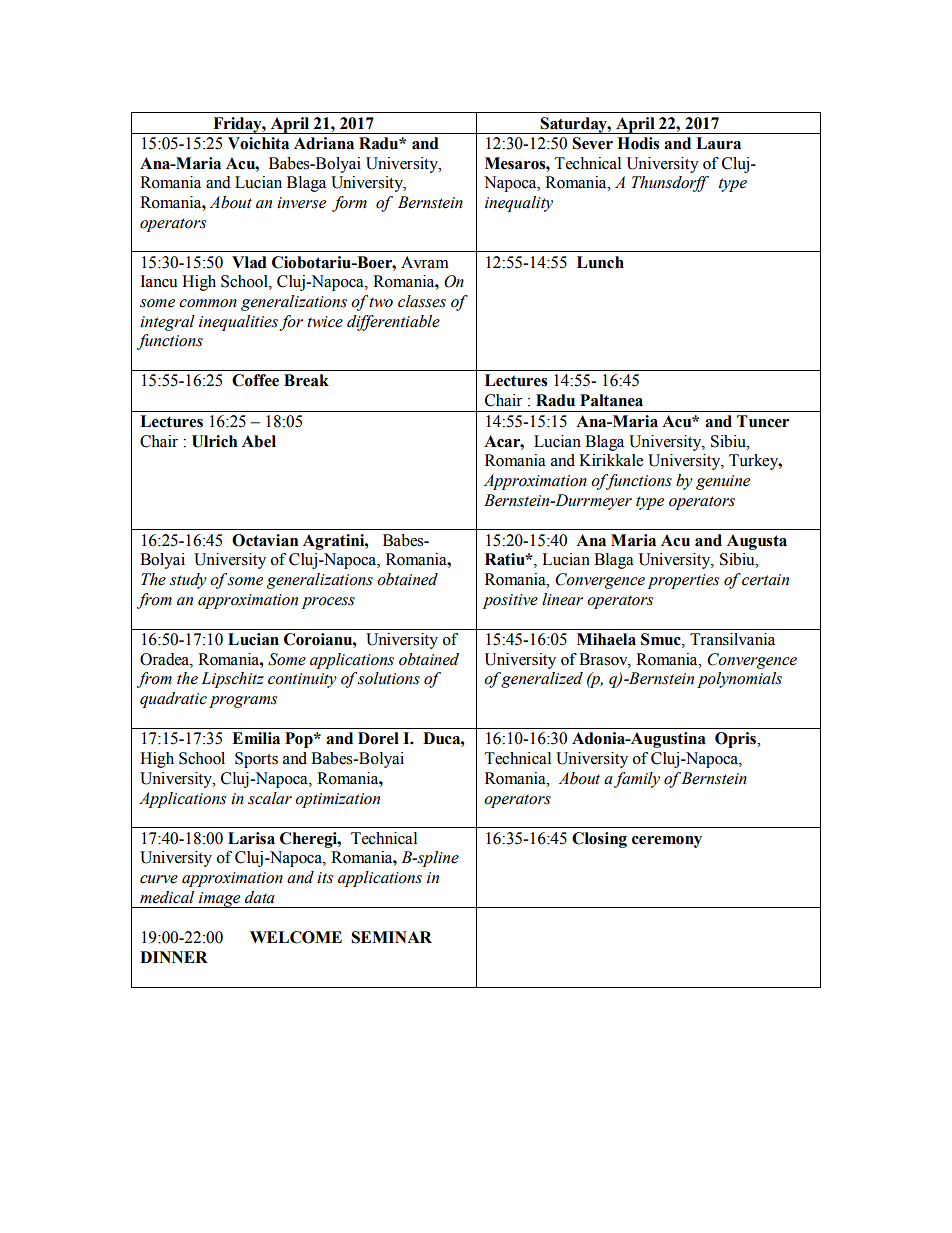 This screenshot has height=1233, width=952. I want to click on positive, so click(510, 601).
